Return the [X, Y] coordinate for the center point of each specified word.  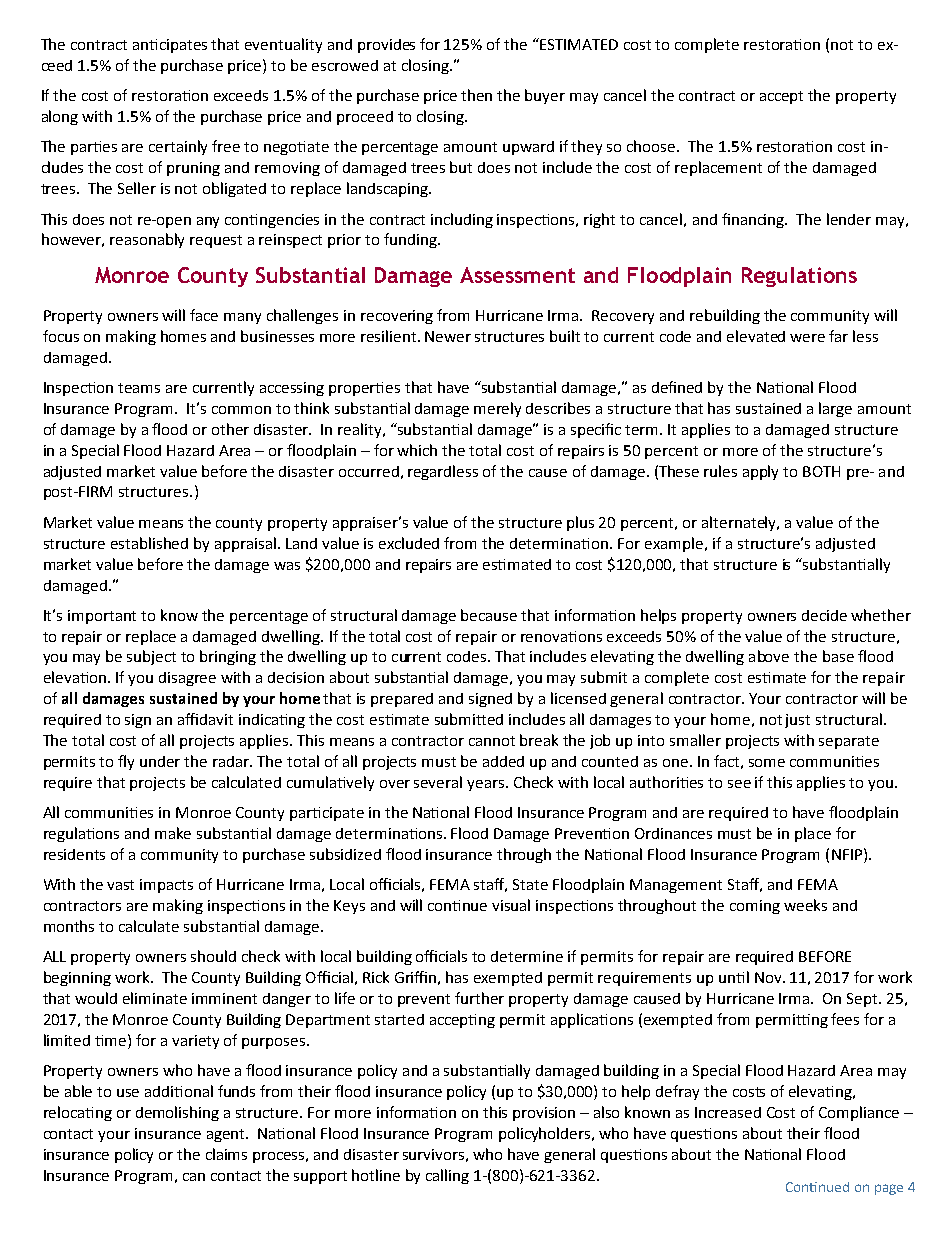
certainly [178, 147]
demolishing [177, 1113]
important [102, 617]
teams [139, 388]
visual [511, 905]
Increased [728, 1112]
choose [652, 146]
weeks [805, 905]
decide [824, 615]
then [476, 95]
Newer [448, 336]
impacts [166, 886]
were [807, 338]
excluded [409, 543]
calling [447, 1176]
